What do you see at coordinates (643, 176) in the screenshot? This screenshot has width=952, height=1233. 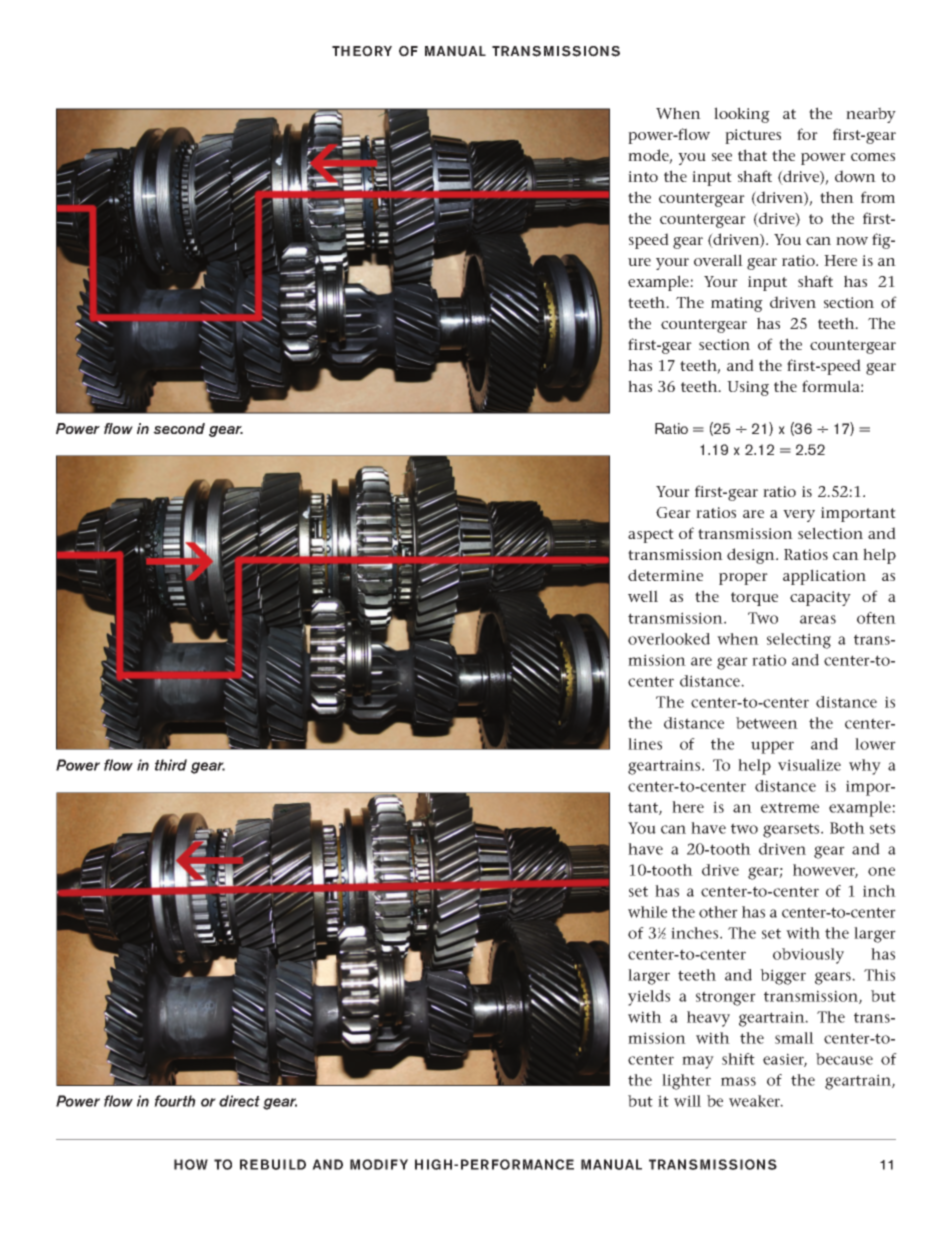 I see `into` at bounding box center [643, 176].
